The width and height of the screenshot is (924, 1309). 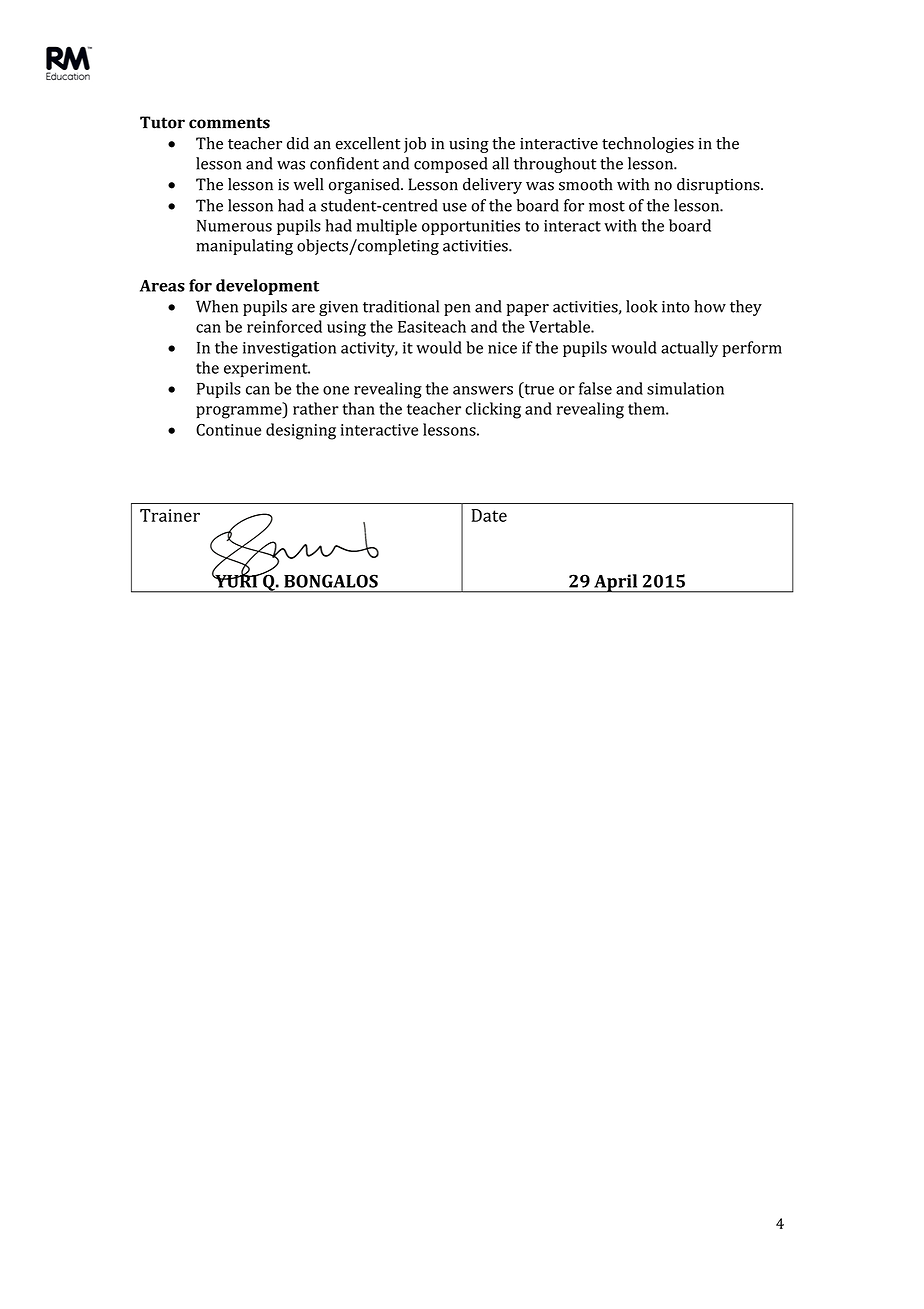 What do you see at coordinates (685, 388) in the screenshot?
I see `simulation` at bounding box center [685, 388].
